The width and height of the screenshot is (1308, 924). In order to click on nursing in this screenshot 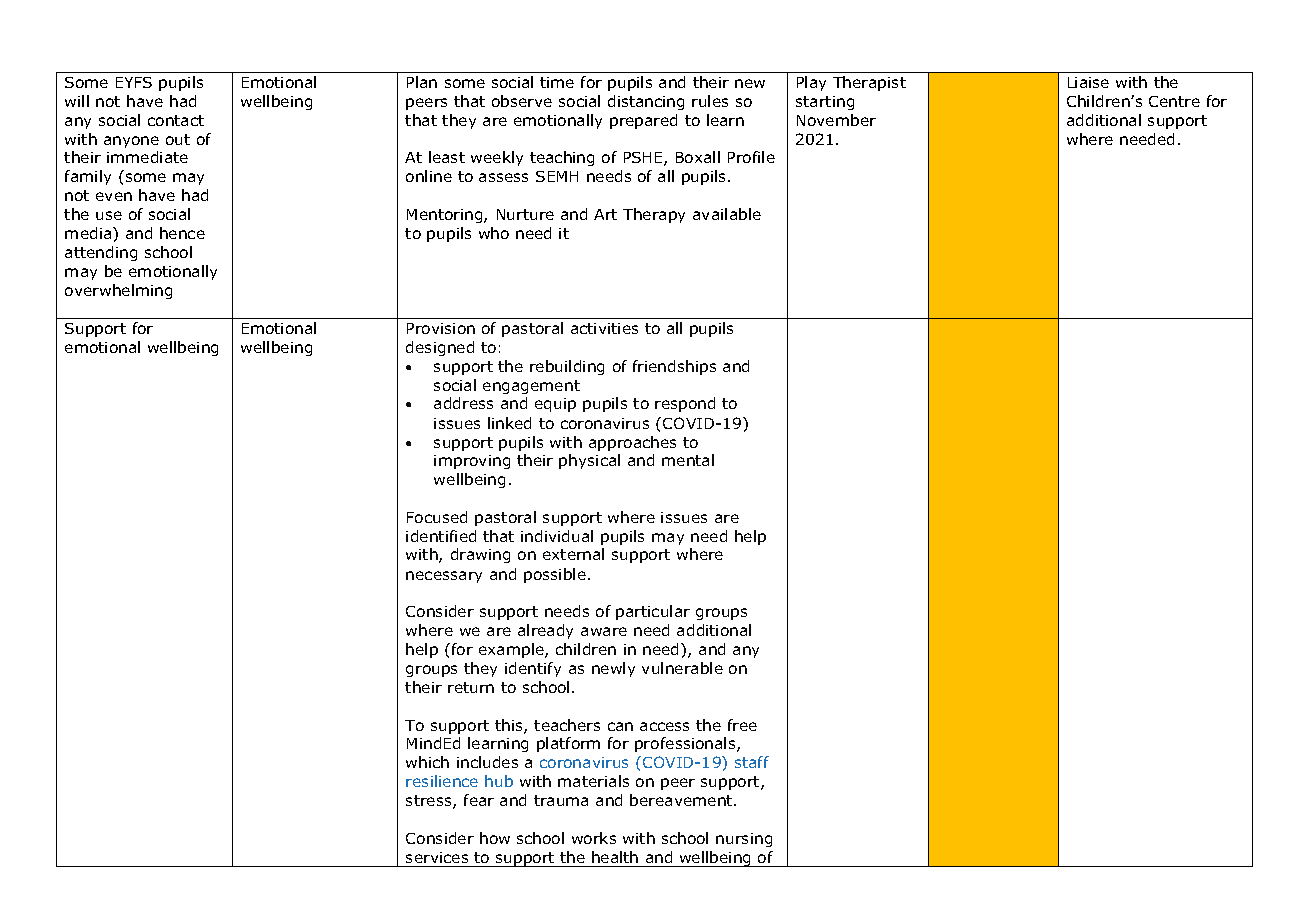, I will do `click(744, 840)`.
